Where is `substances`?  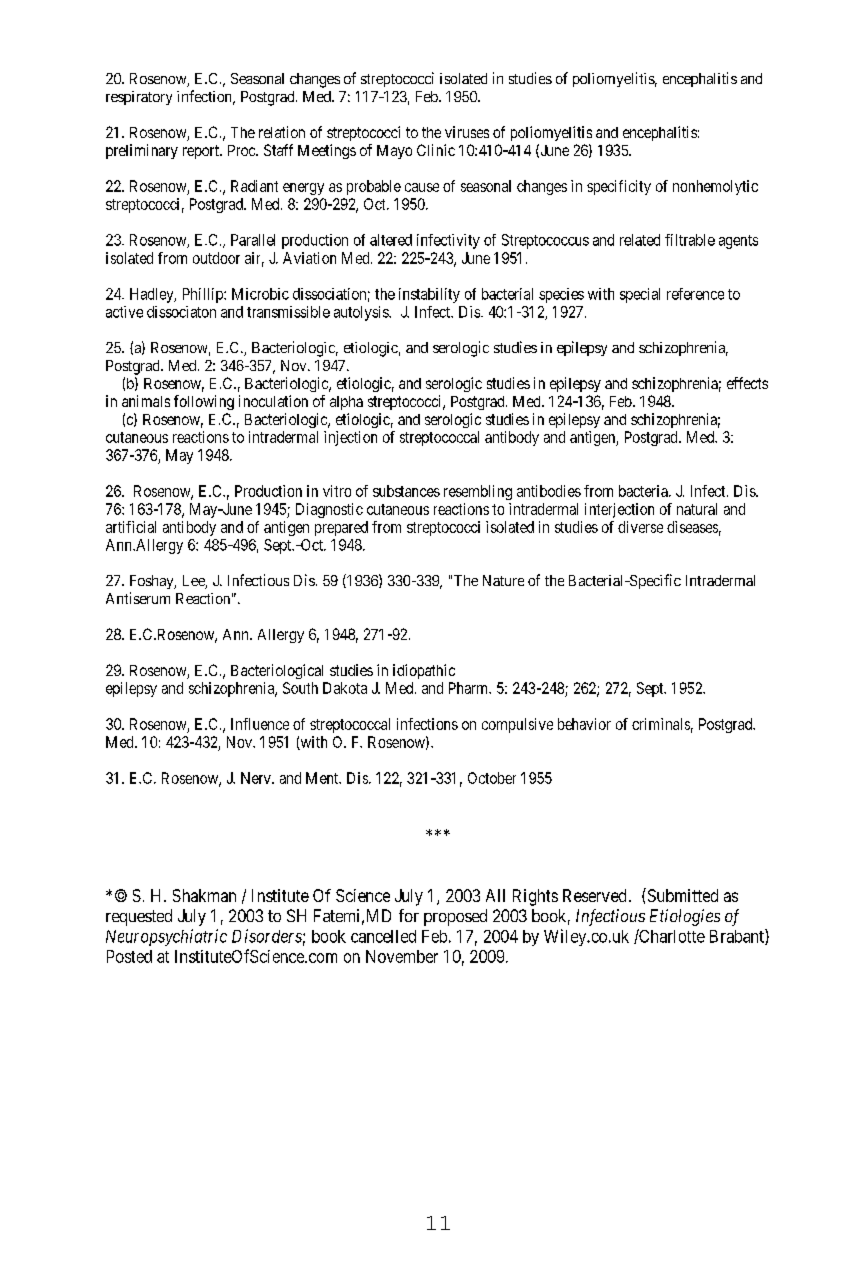 substances is located at coordinates (406, 491).
